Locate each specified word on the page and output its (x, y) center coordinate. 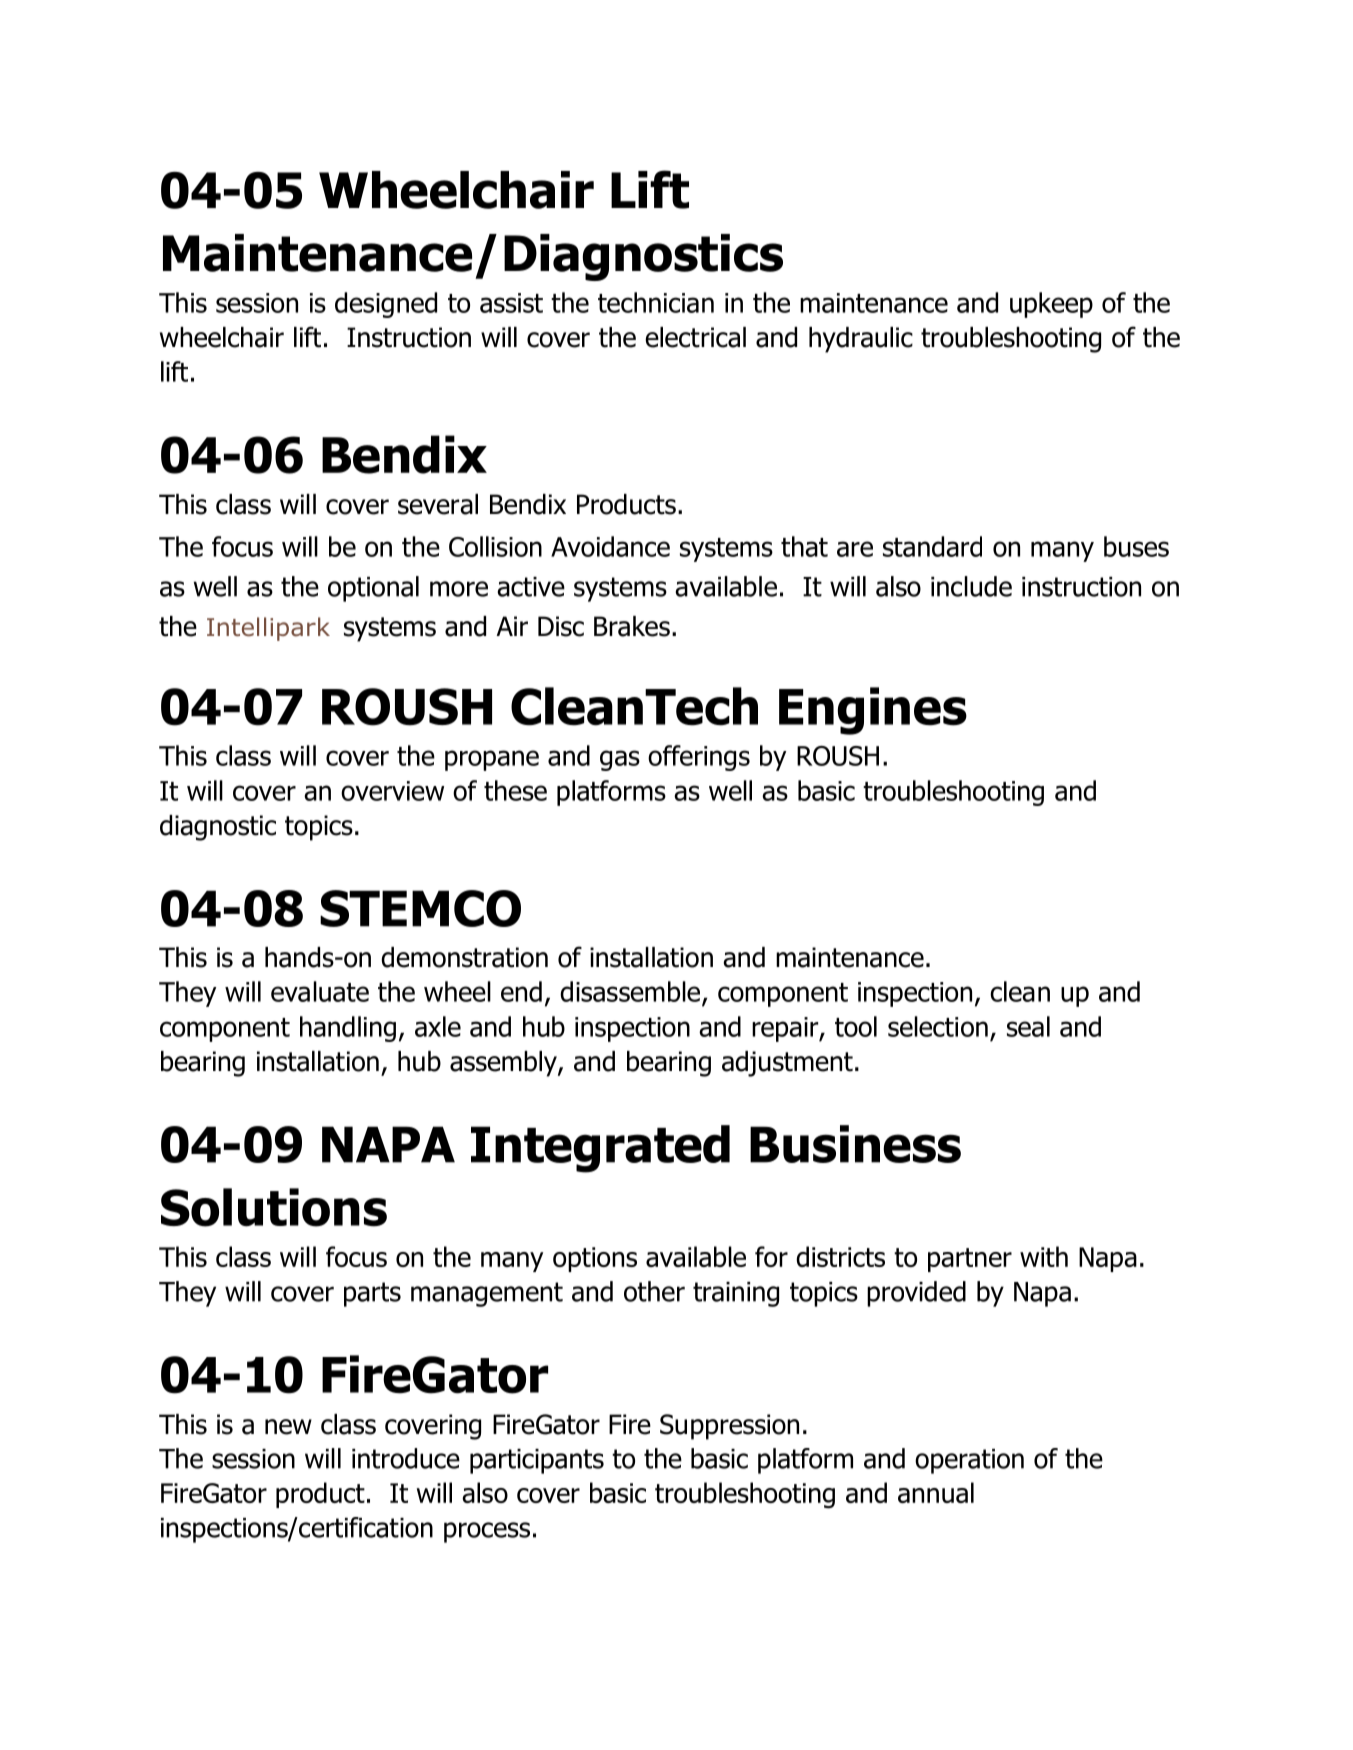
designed (386, 305)
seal (1028, 1026)
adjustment (787, 1064)
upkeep (1051, 305)
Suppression (729, 1427)
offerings (699, 758)
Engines (873, 711)
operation (969, 1461)
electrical (695, 337)
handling (348, 1029)
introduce (406, 1458)
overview (392, 791)
